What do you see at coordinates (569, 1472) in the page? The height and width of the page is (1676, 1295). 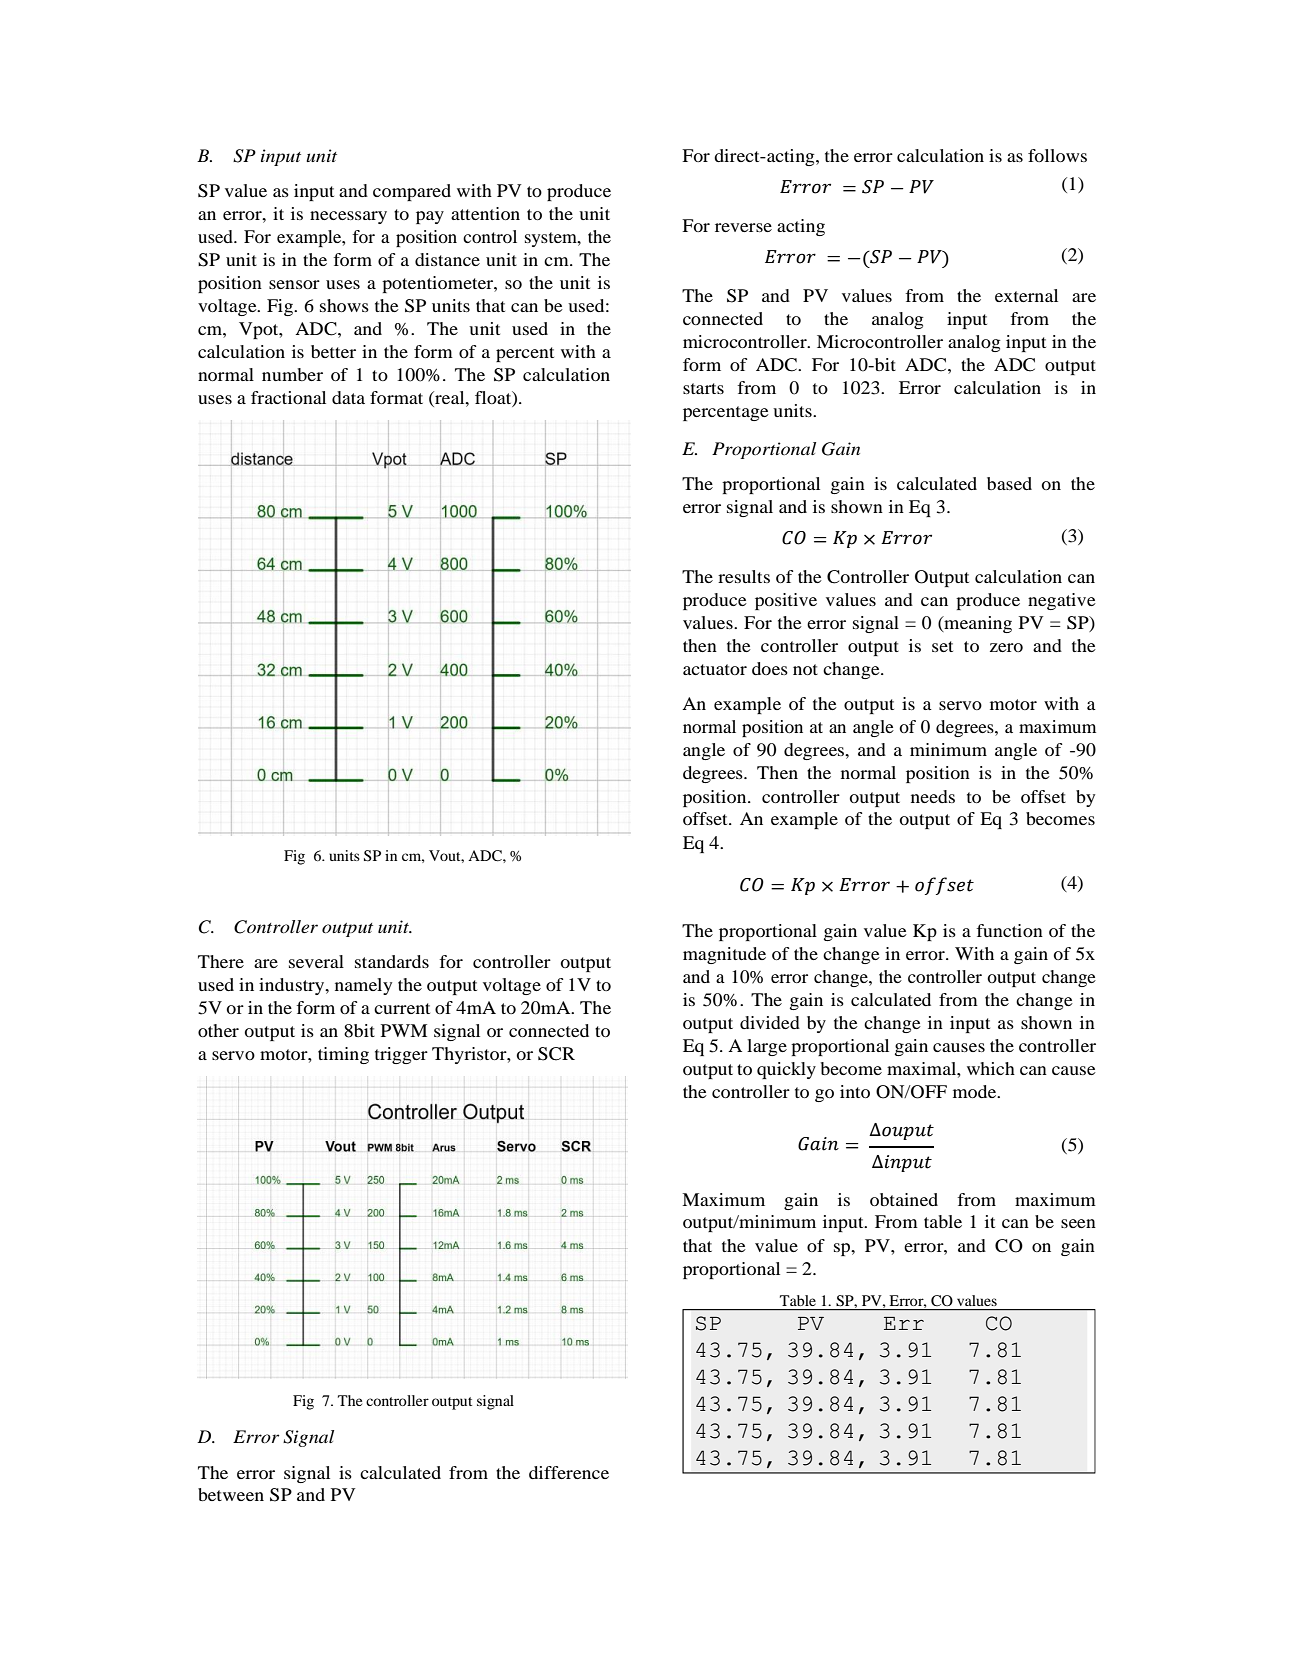 I see `difference` at bounding box center [569, 1472].
